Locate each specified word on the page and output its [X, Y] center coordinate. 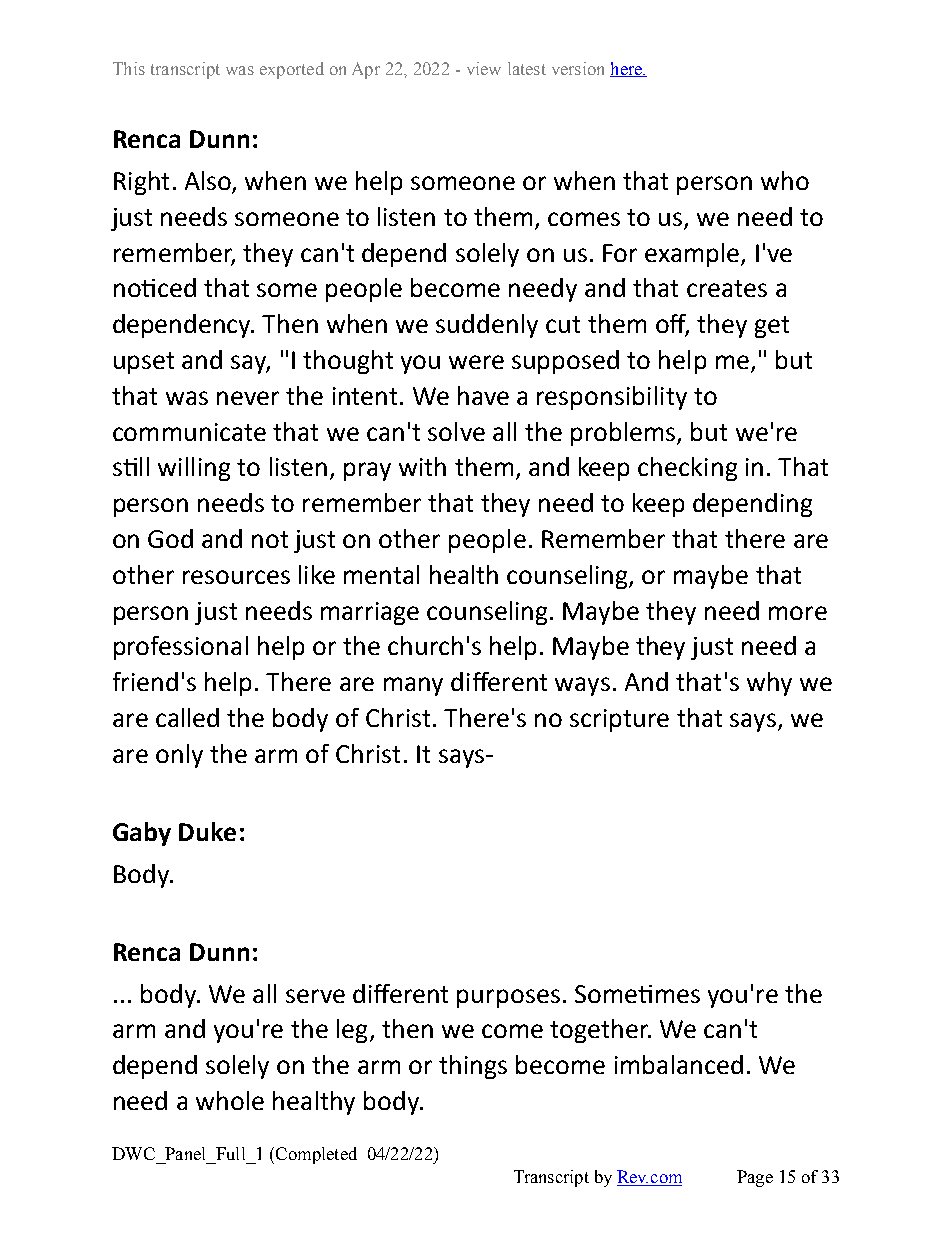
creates [727, 288]
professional [181, 648]
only [179, 756]
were [476, 362]
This [129, 68]
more [798, 613]
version [578, 68]
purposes [508, 998]
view [484, 68]
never [248, 398]
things [473, 1067]
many [413, 686]
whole [230, 1100]
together [600, 1031]
